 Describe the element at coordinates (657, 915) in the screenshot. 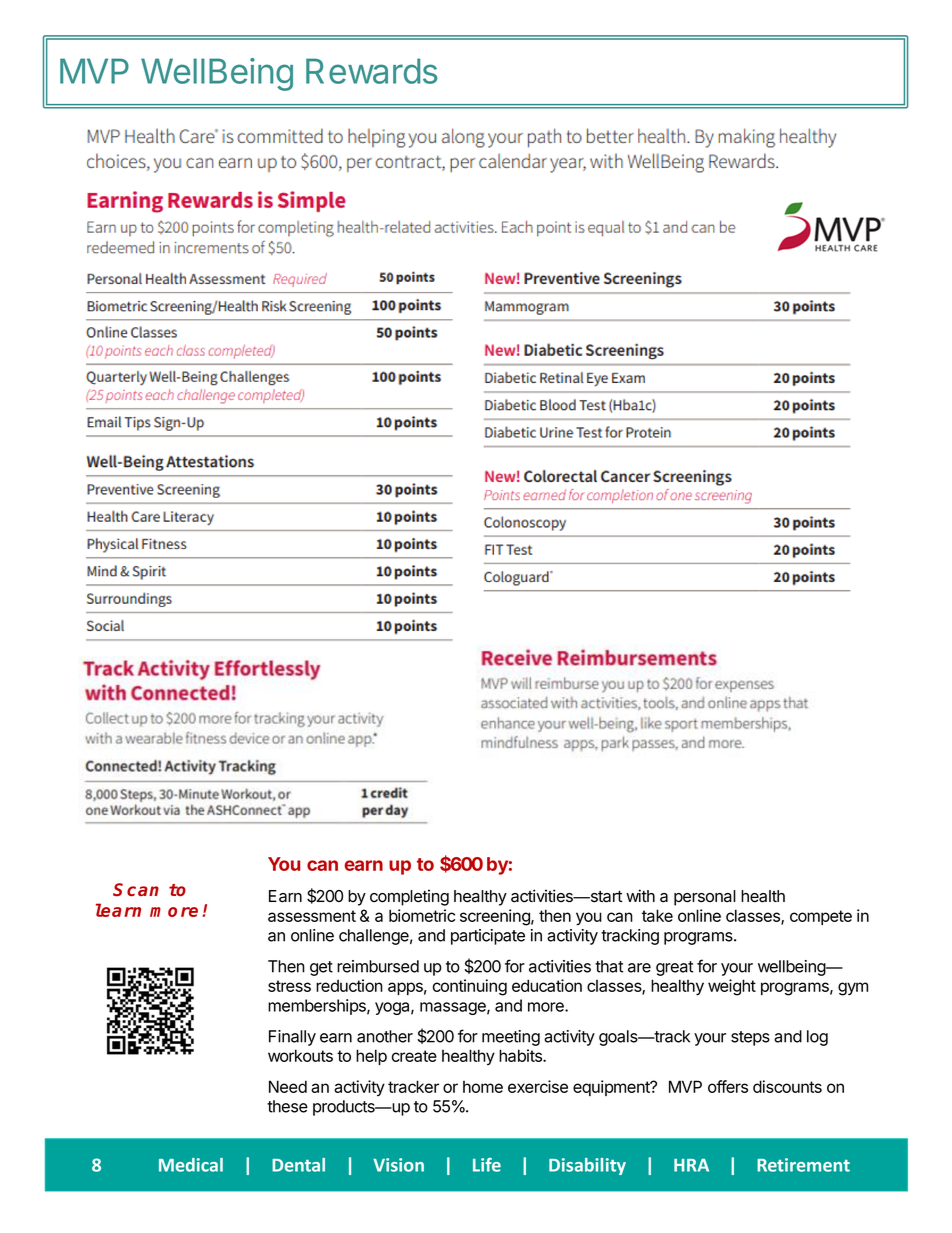

I see `take` at that location.
